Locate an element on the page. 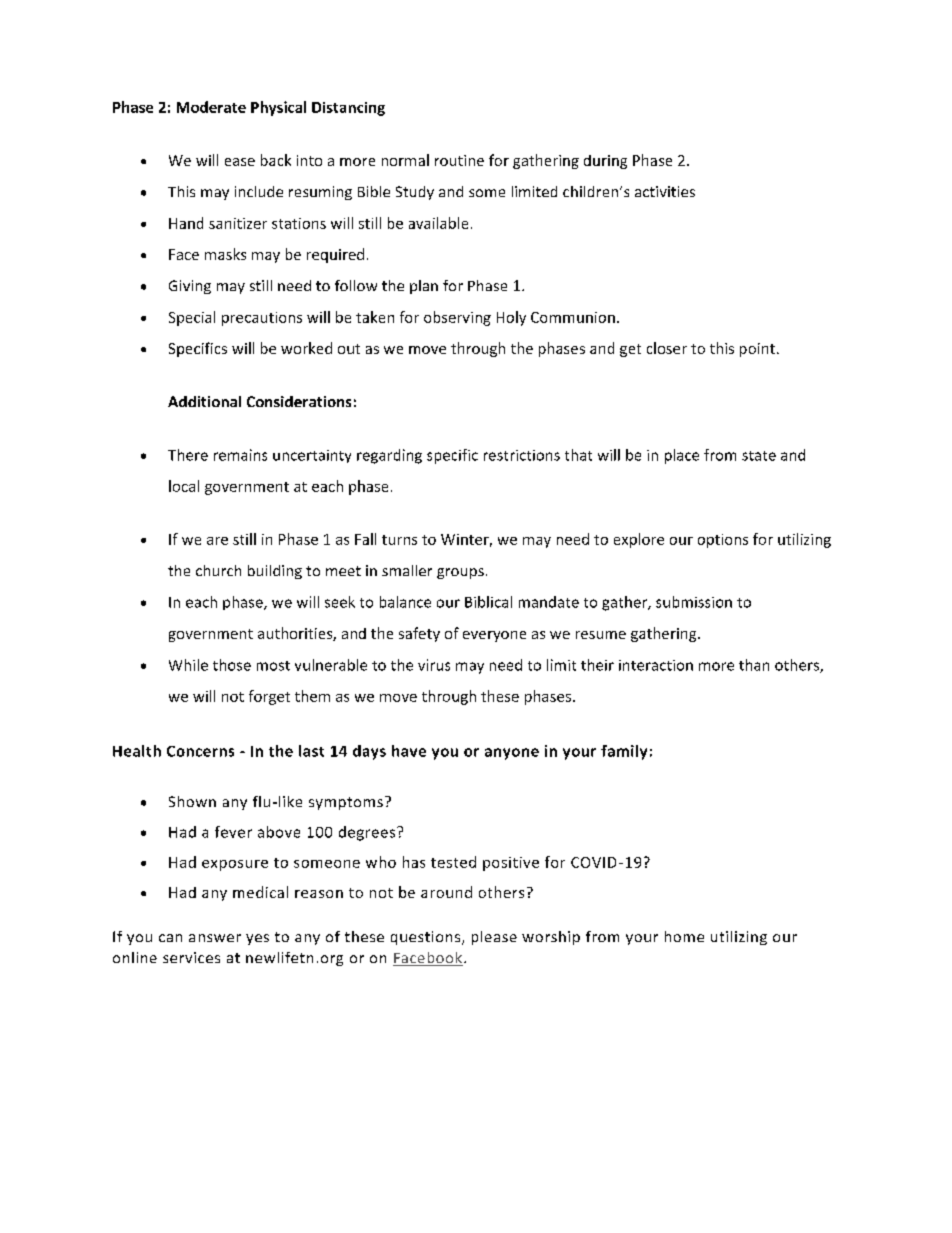 The image size is (952, 1233). virus is located at coordinates (434, 665).
